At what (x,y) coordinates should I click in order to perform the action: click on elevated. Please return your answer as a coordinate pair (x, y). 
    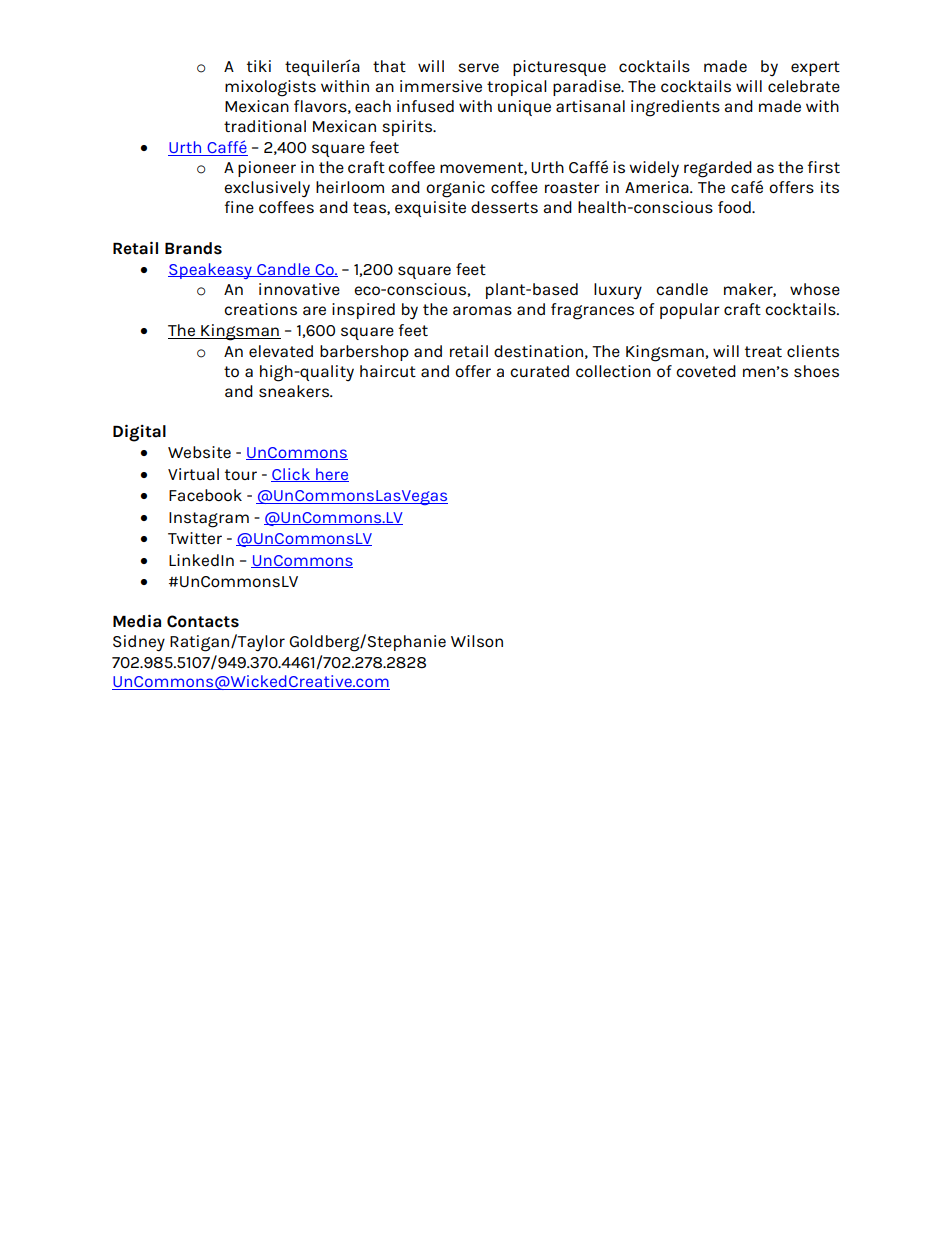
    Looking at the image, I should click on (281, 351).
